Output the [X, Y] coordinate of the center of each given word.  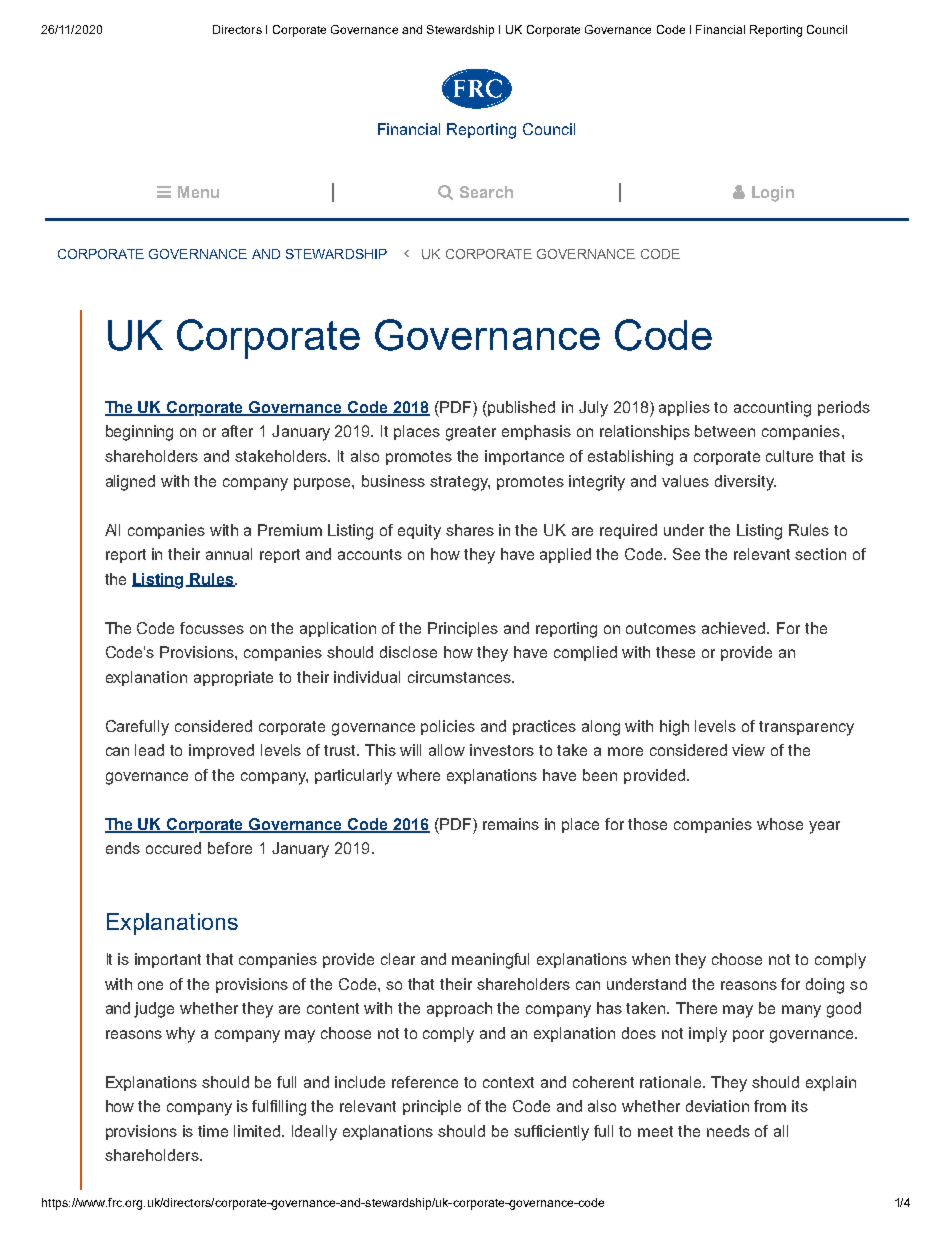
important [168, 960]
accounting [772, 409]
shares [470, 530]
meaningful [490, 961]
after [237, 431]
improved [221, 751]
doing [825, 986]
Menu [198, 192]
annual [229, 554]
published [520, 409]
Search [486, 192]
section [820, 554]
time [213, 1131]
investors [502, 750]
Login [773, 194]
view [748, 750]
